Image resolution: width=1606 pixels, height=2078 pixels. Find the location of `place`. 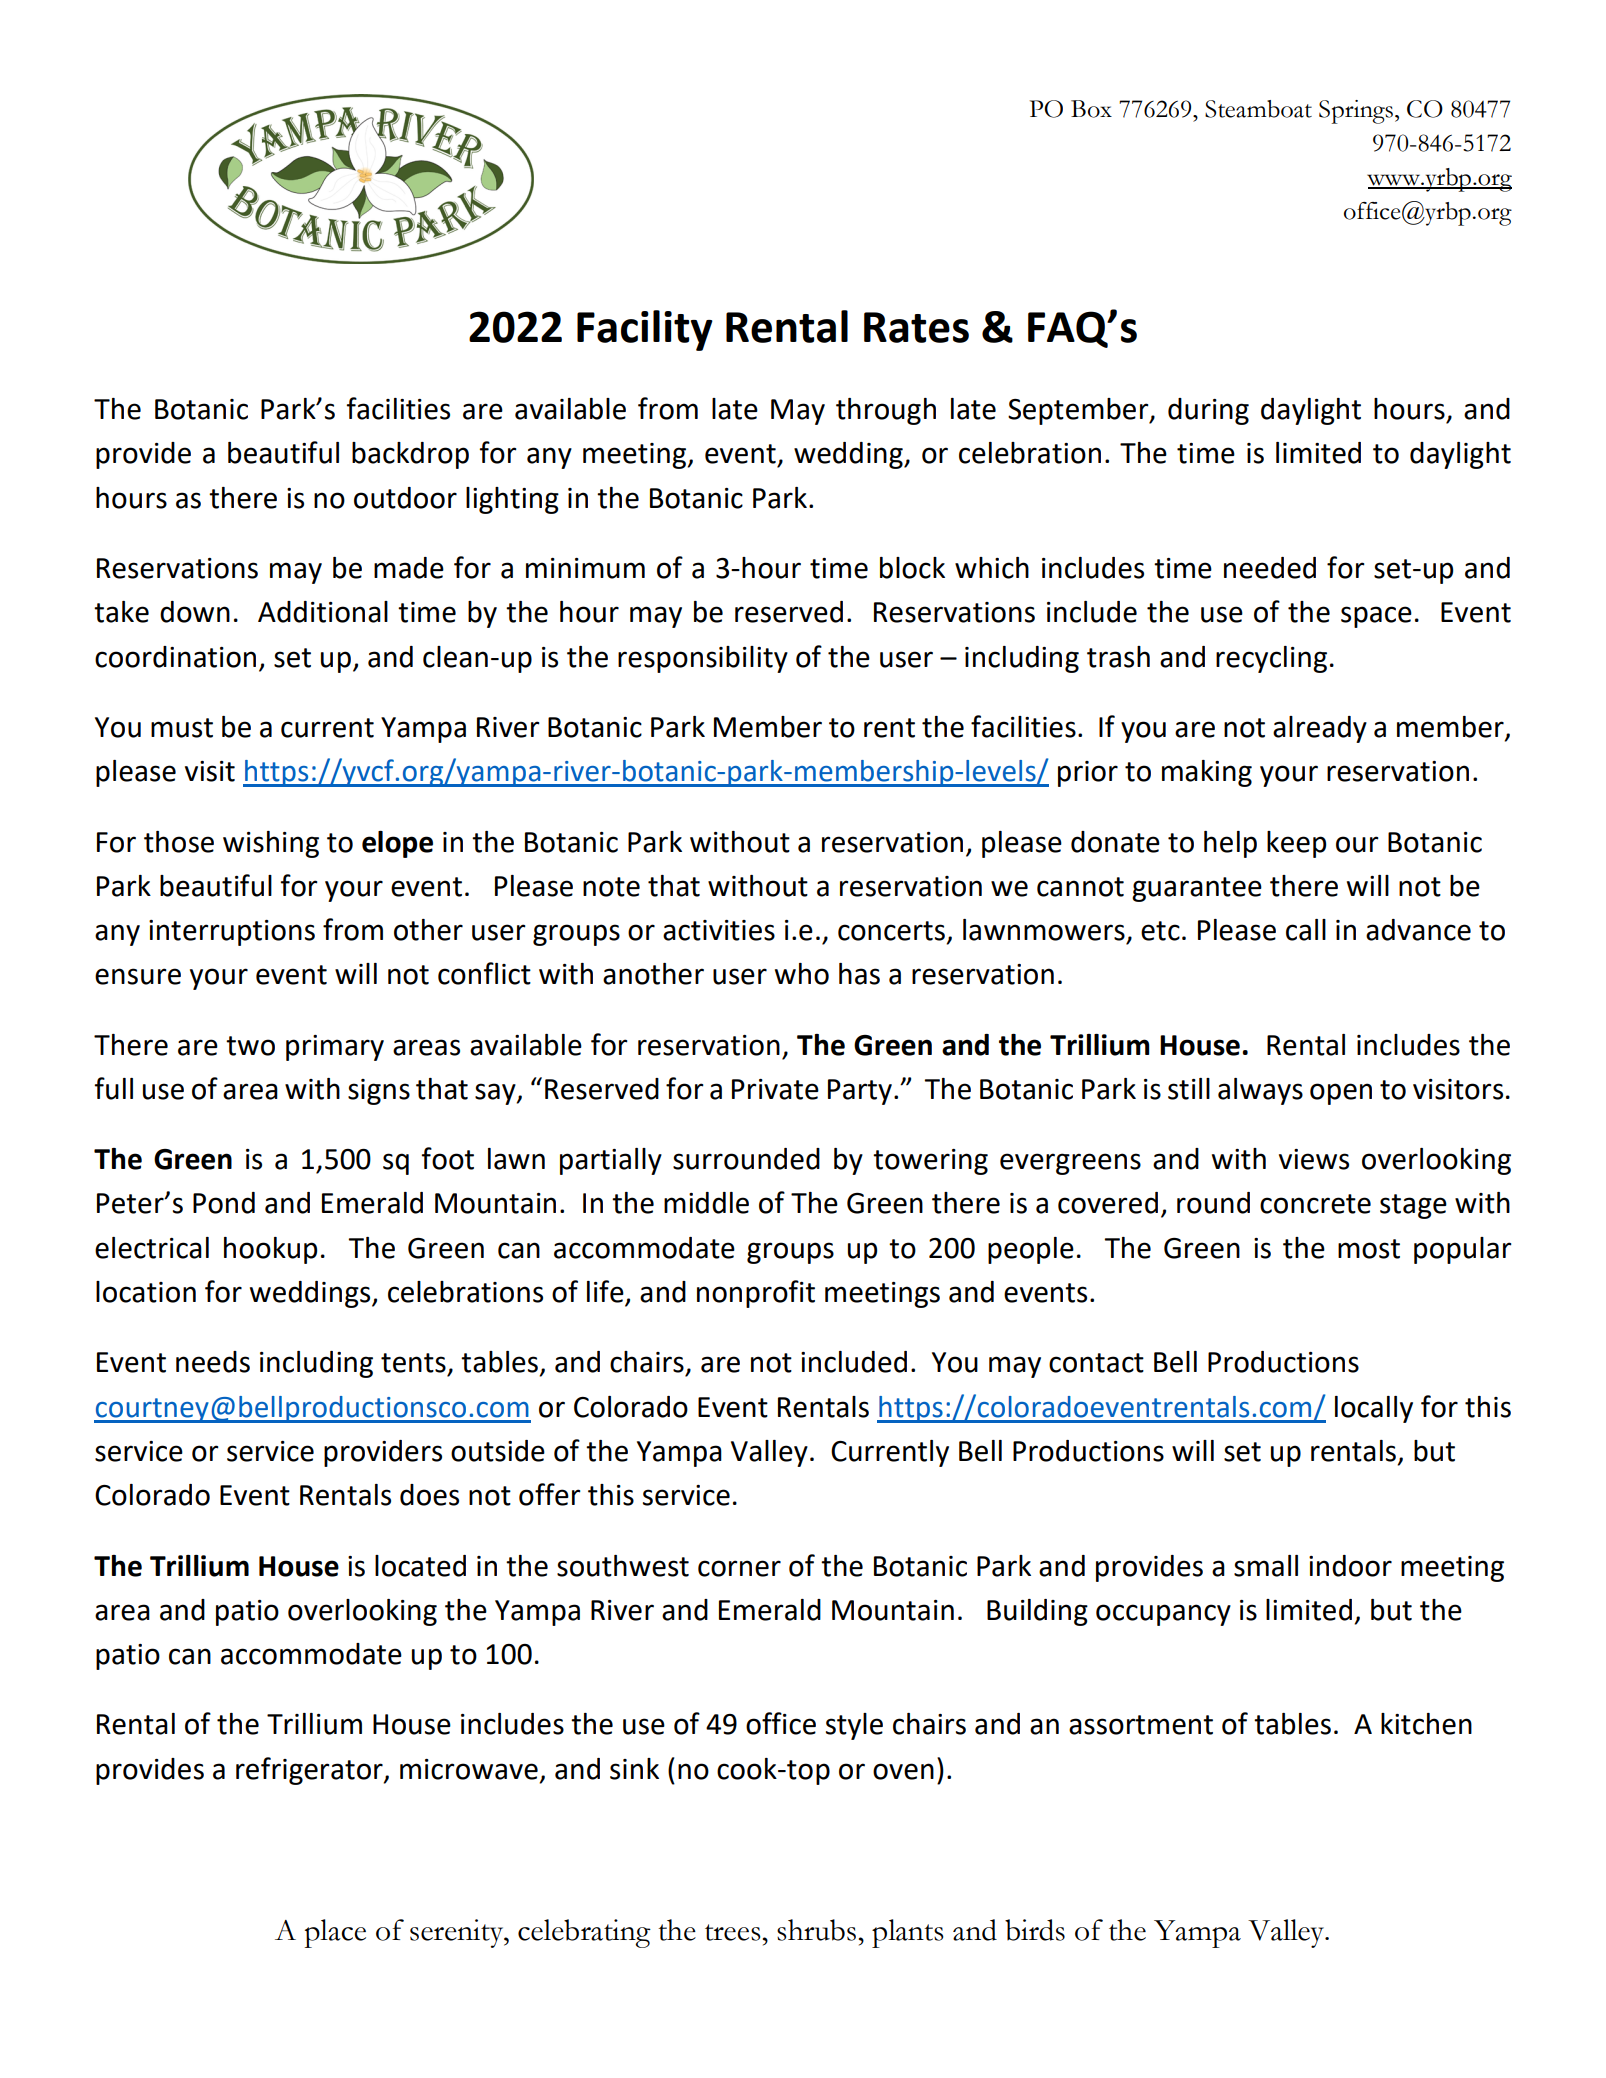

place is located at coordinates (335, 1933).
